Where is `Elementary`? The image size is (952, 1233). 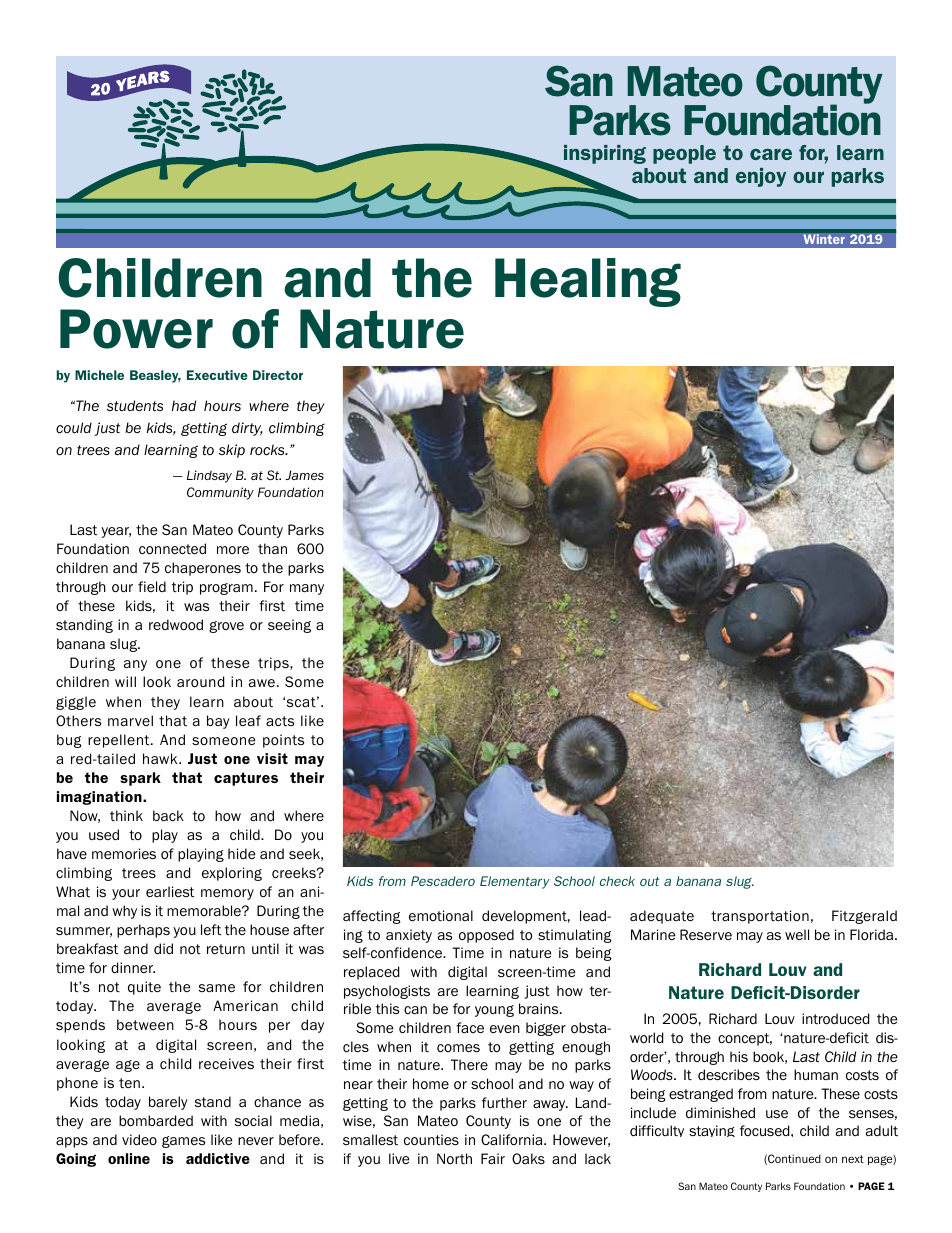
Elementary is located at coordinates (515, 882).
